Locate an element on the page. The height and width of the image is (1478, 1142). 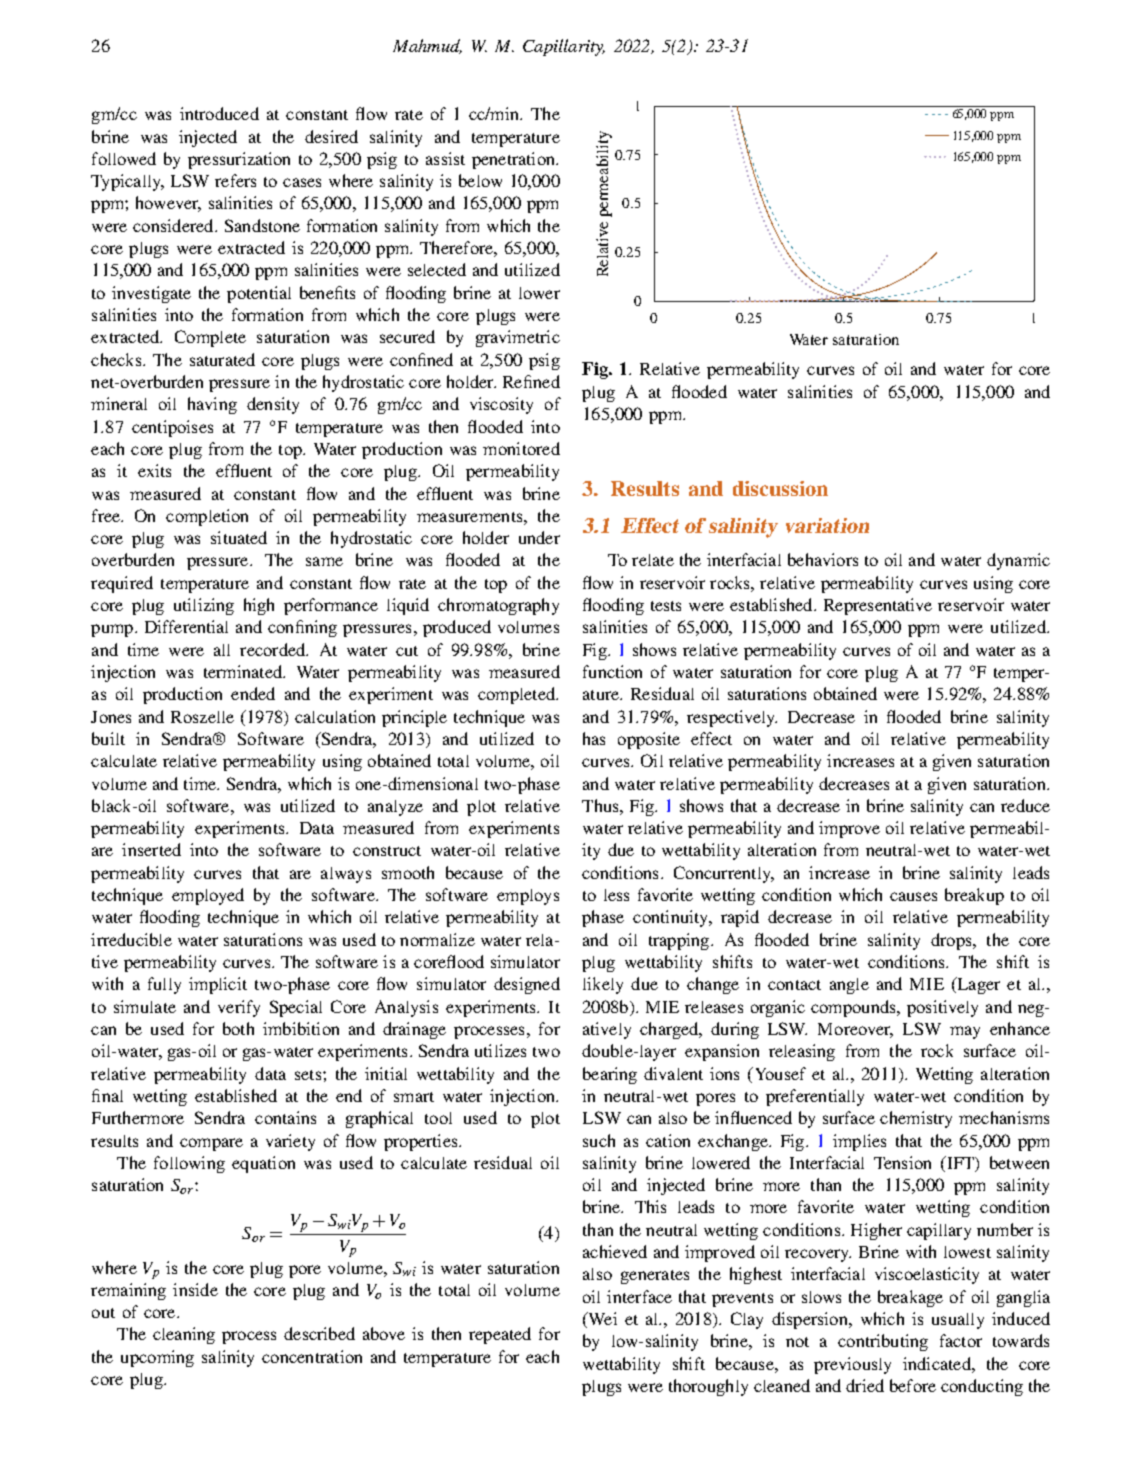
below is located at coordinates (480, 180).
